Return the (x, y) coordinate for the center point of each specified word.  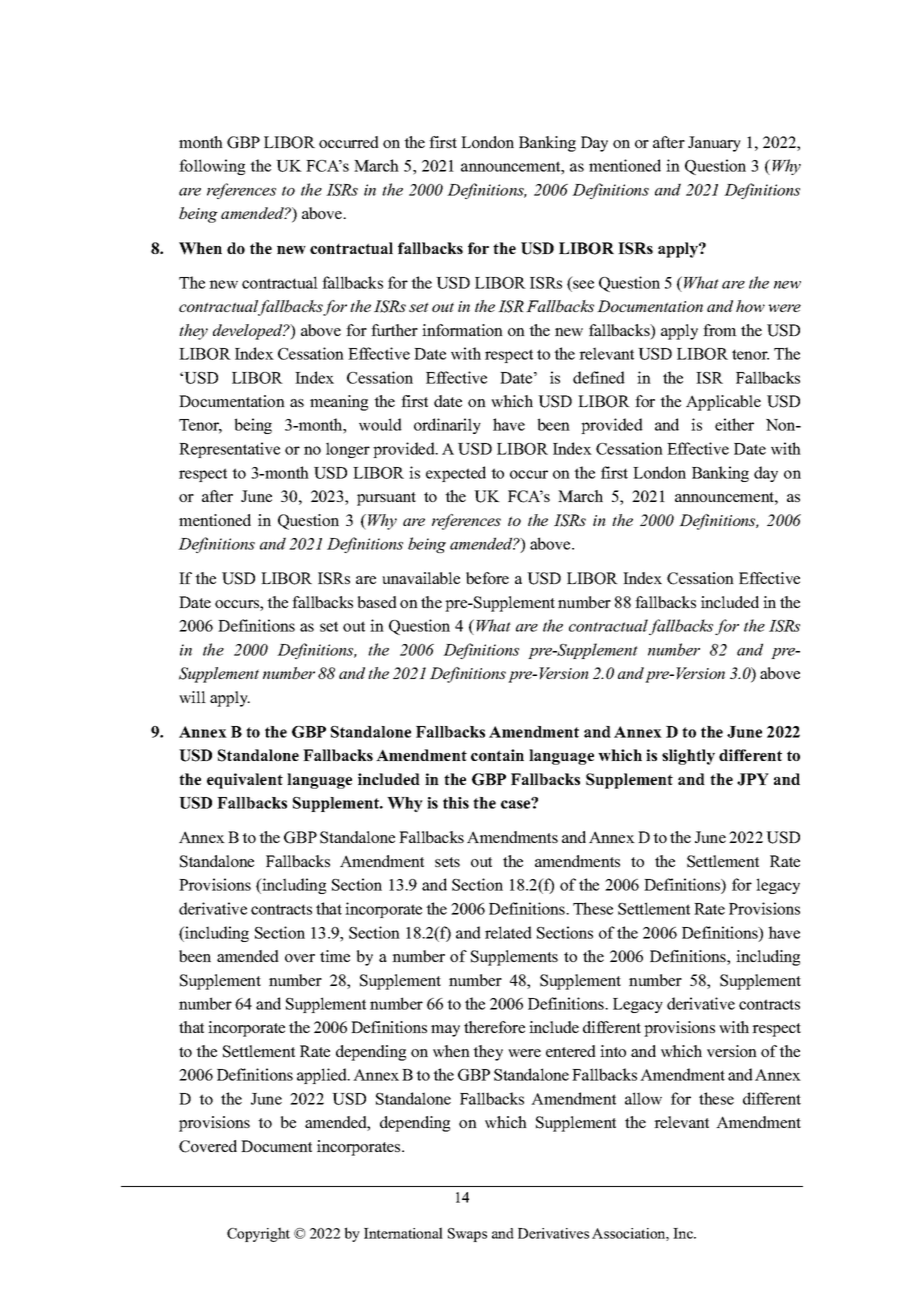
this (456, 803)
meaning (339, 403)
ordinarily (447, 426)
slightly (688, 757)
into (613, 1051)
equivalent (245, 781)
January (714, 144)
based (377, 602)
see (583, 284)
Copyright (258, 1234)
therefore (494, 1027)
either (734, 424)
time (335, 956)
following (212, 167)
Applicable (723, 403)
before (487, 578)
